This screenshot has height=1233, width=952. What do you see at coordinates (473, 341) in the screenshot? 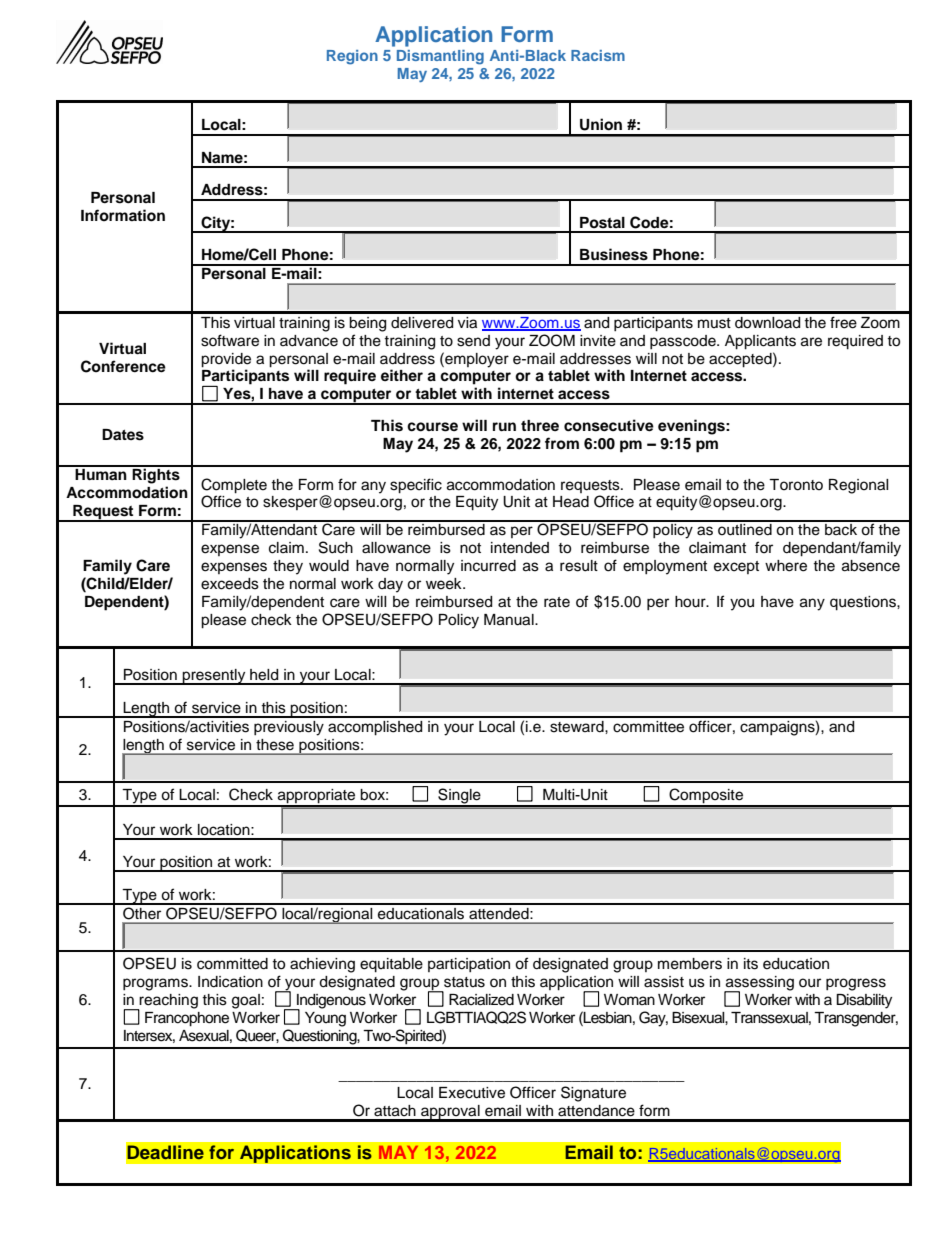
I see `send` at bounding box center [473, 341].
